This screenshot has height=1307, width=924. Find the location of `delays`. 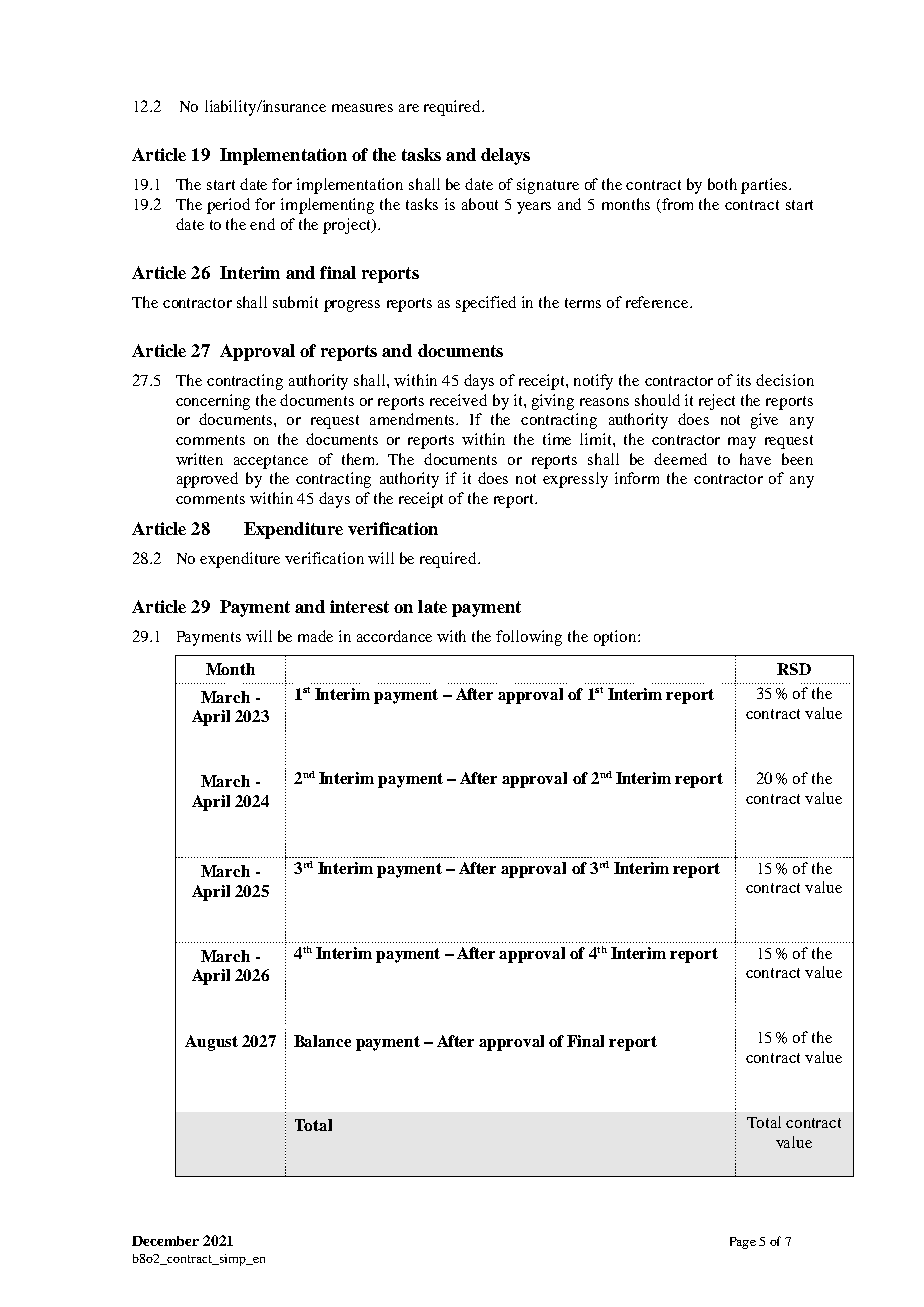

delays is located at coordinates (505, 156).
